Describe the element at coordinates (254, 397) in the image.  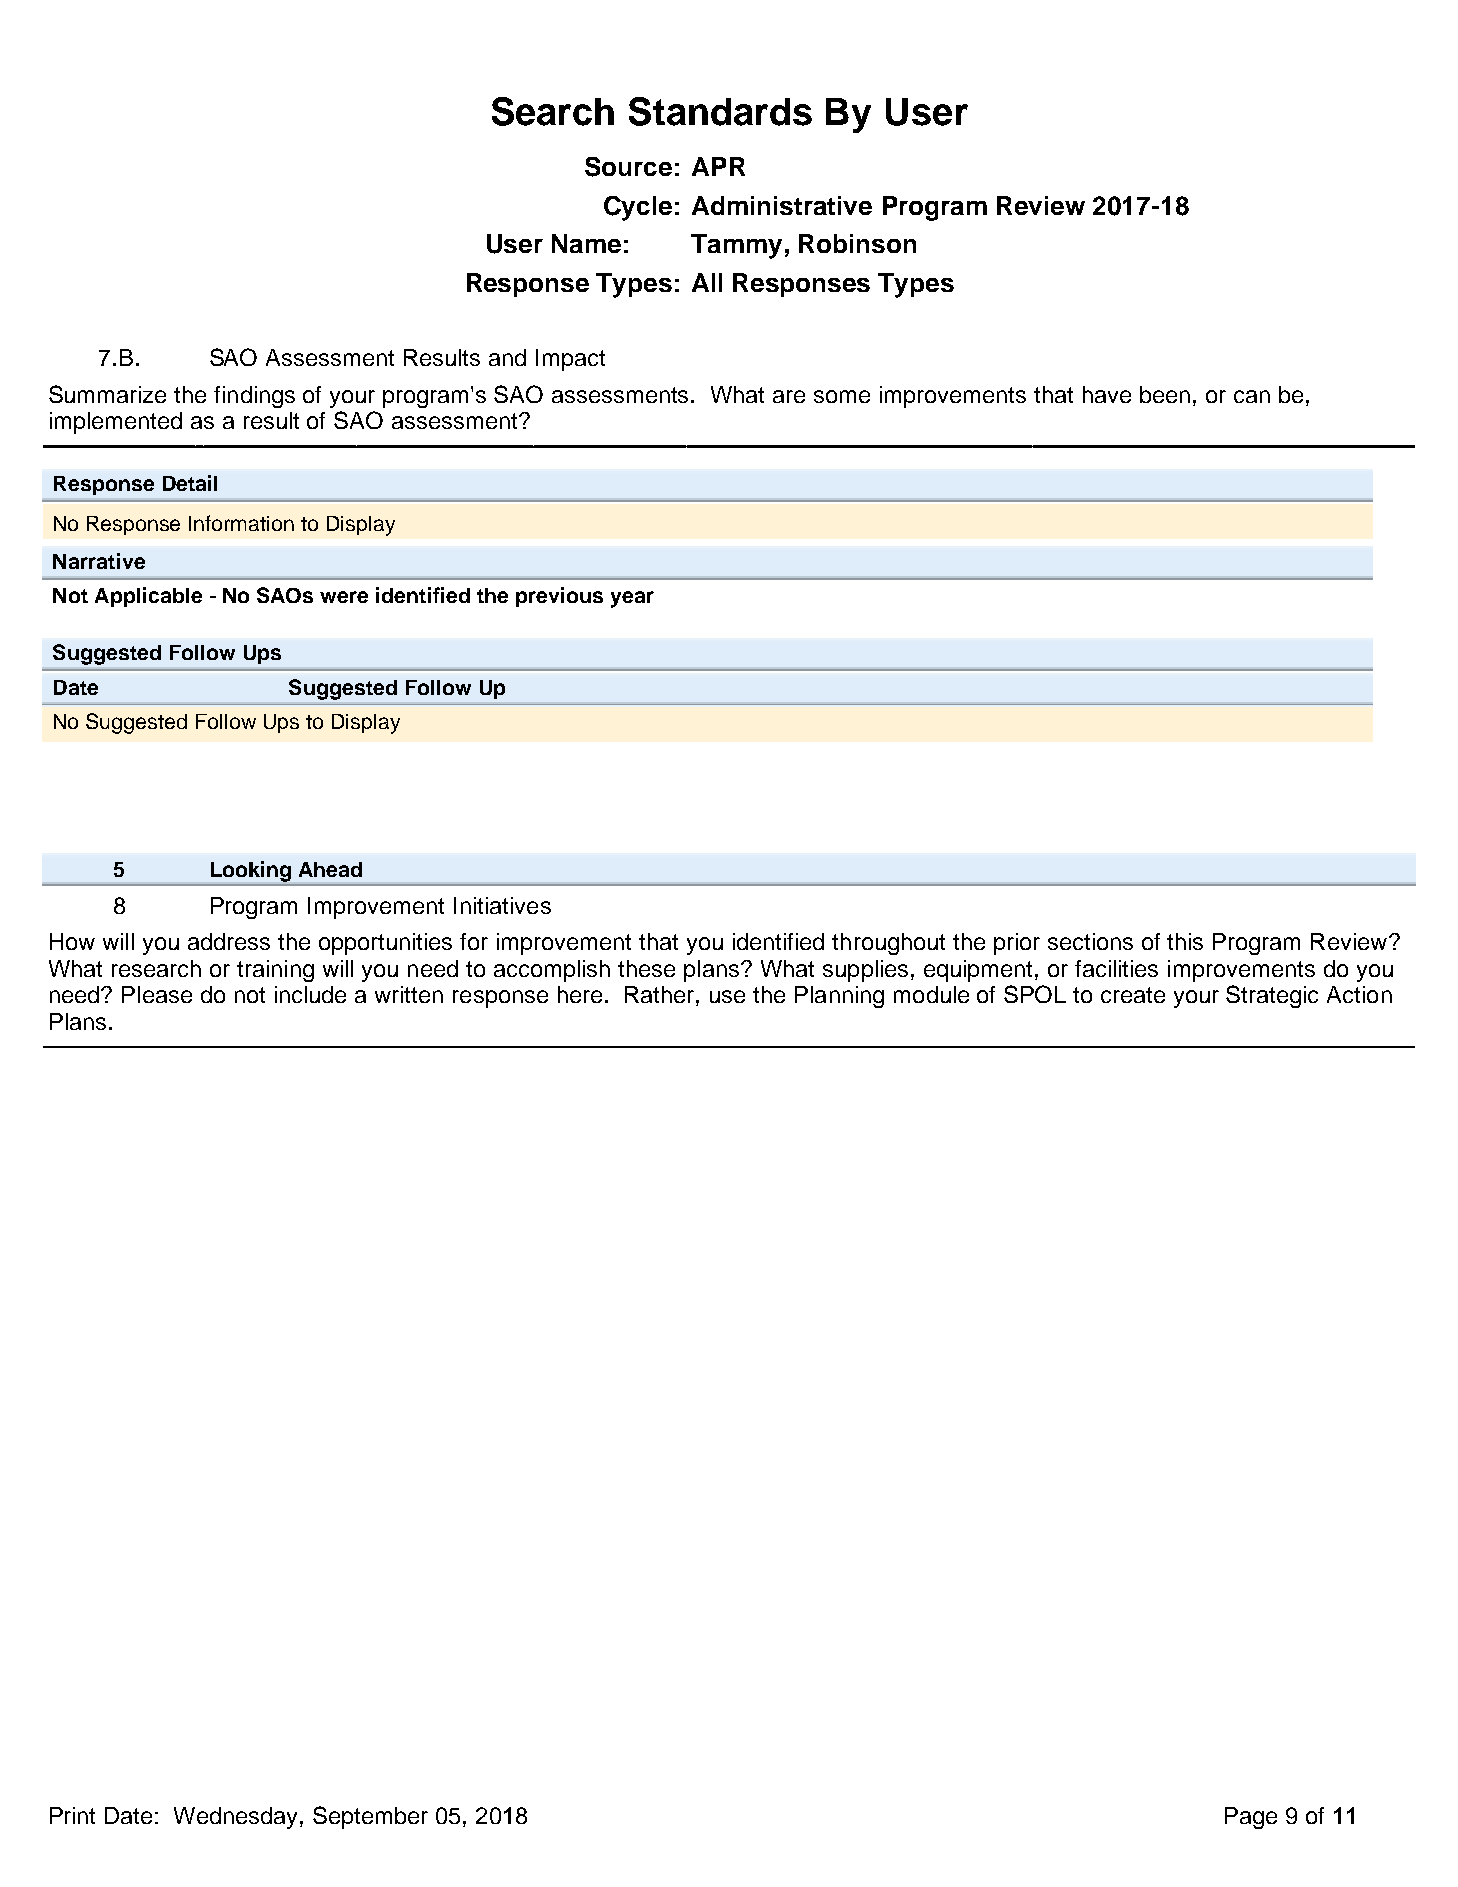
I see `findings` at that location.
